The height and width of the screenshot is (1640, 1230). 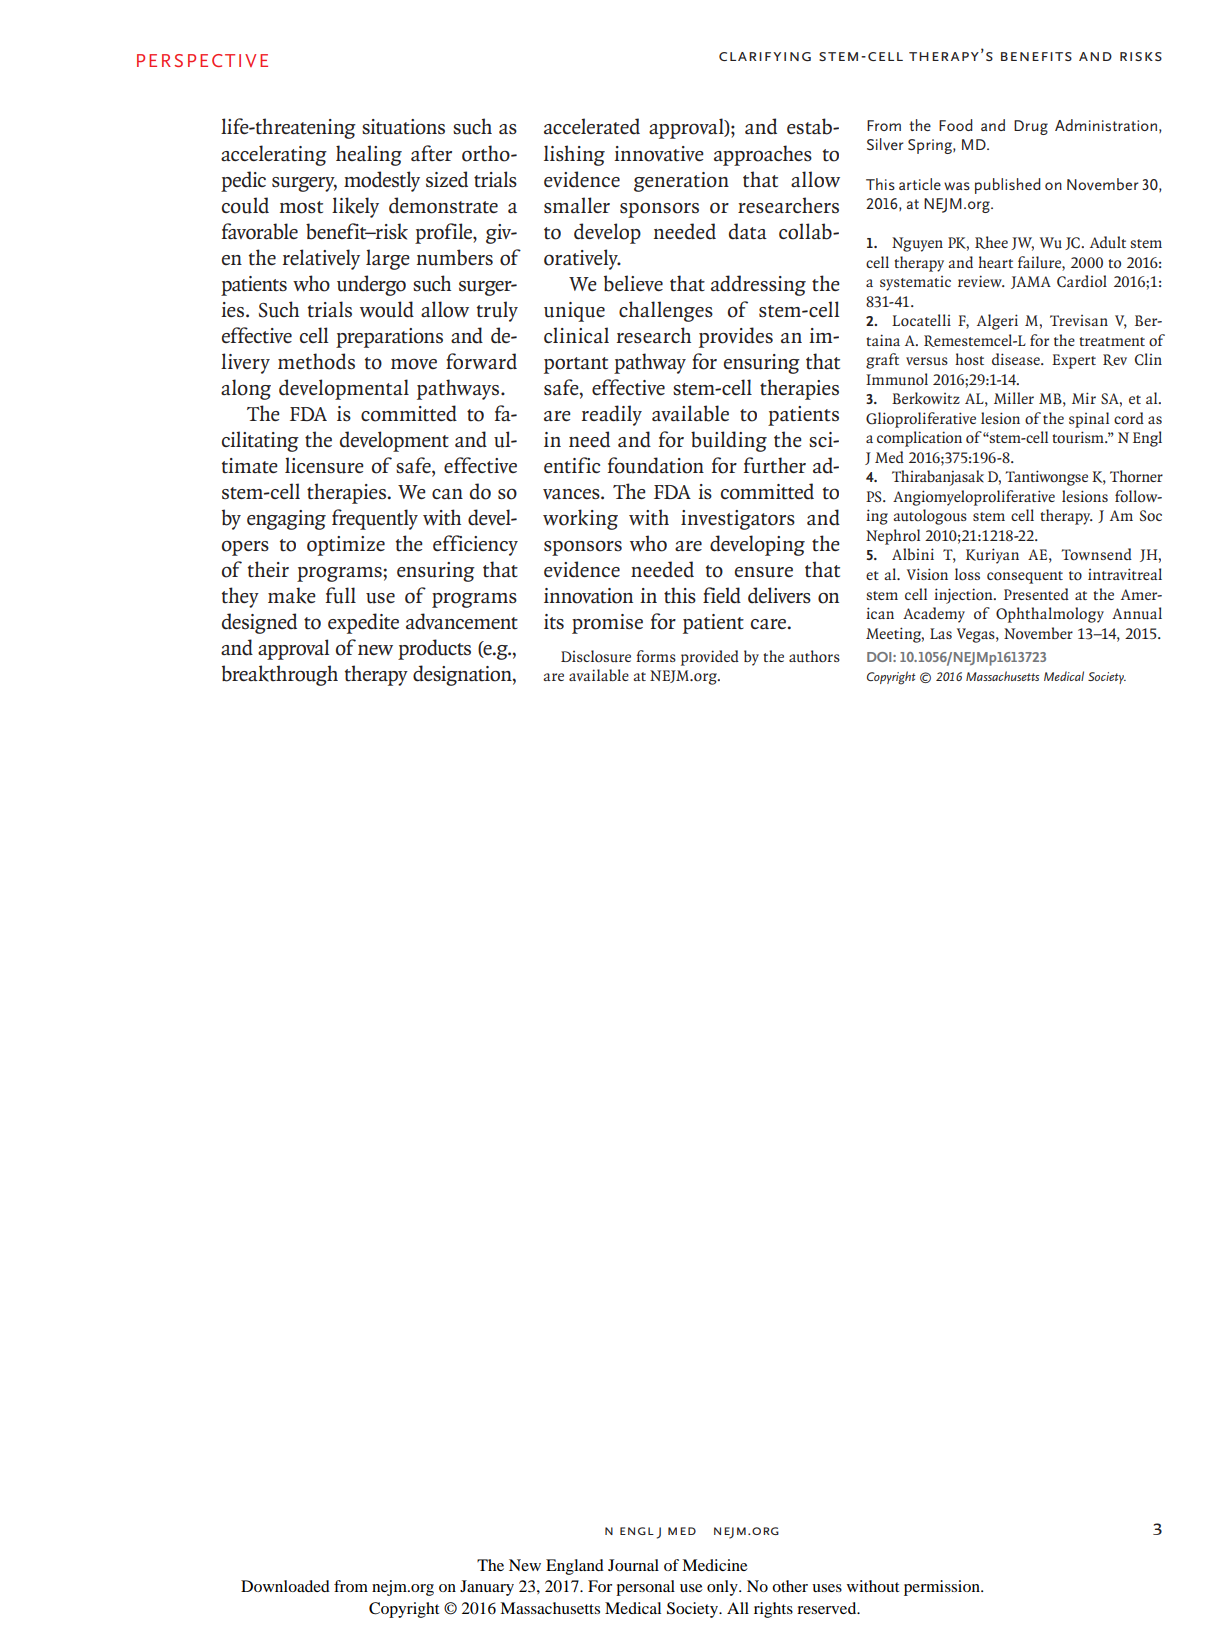 I want to click on published, so click(x=1008, y=186).
